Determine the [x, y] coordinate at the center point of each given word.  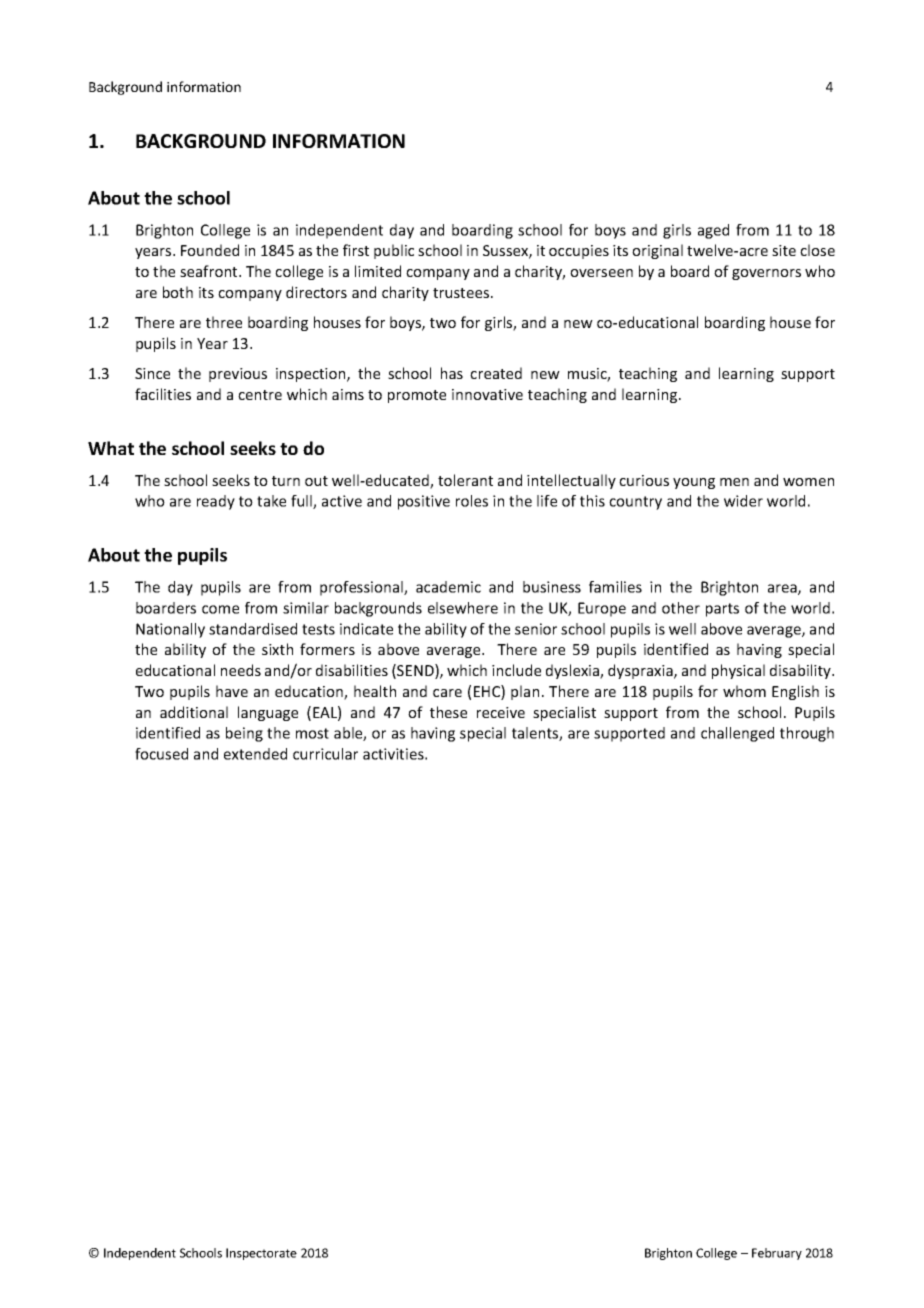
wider [743, 501]
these [448, 712]
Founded [210, 250]
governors [766, 274]
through [807, 734]
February [777, 1254]
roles [472, 501]
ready [216, 502]
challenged [737, 734]
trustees [461, 293]
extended [255, 754]
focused [161, 754]
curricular [325, 754]
